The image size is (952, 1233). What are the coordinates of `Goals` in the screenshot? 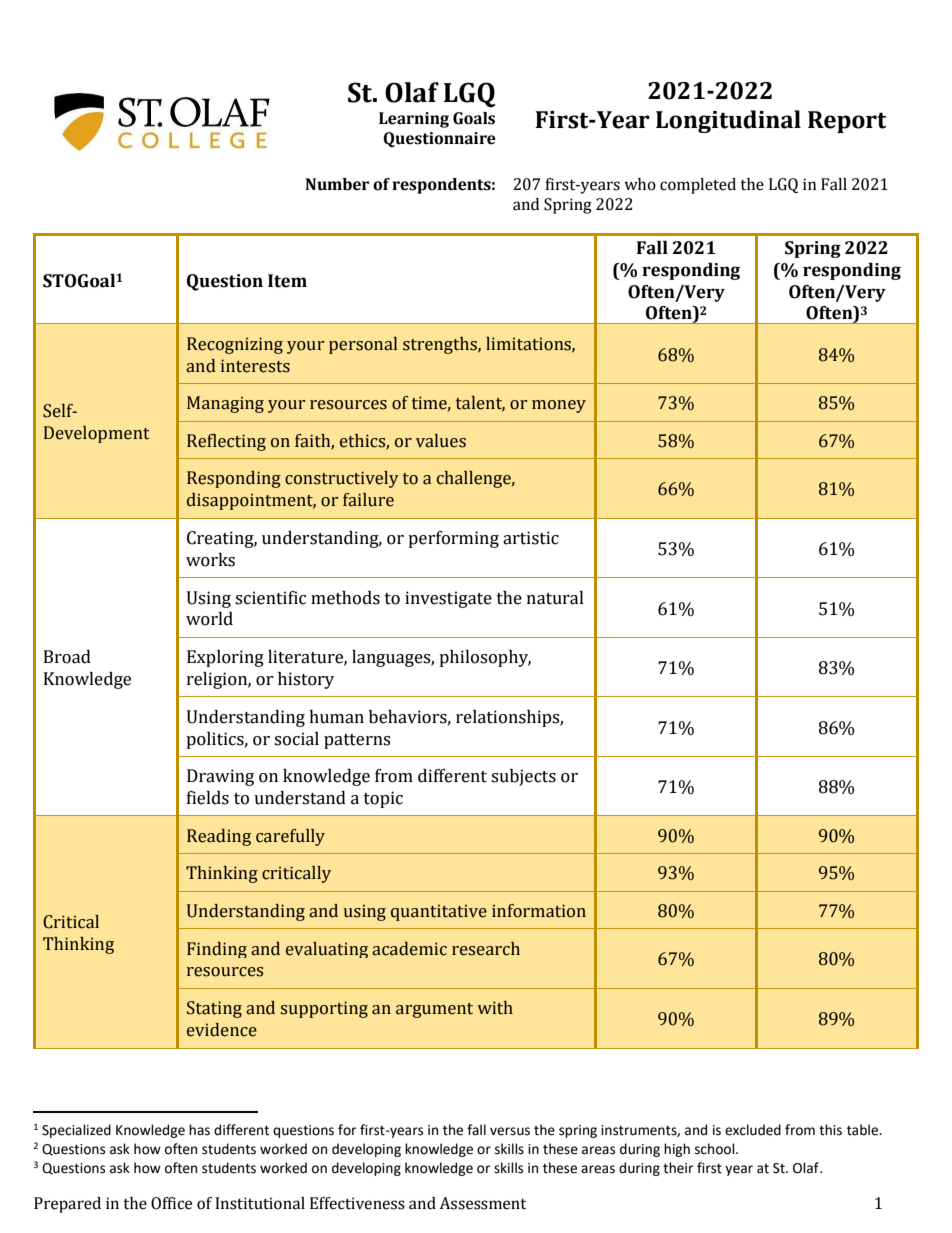 It's located at (474, 118).
